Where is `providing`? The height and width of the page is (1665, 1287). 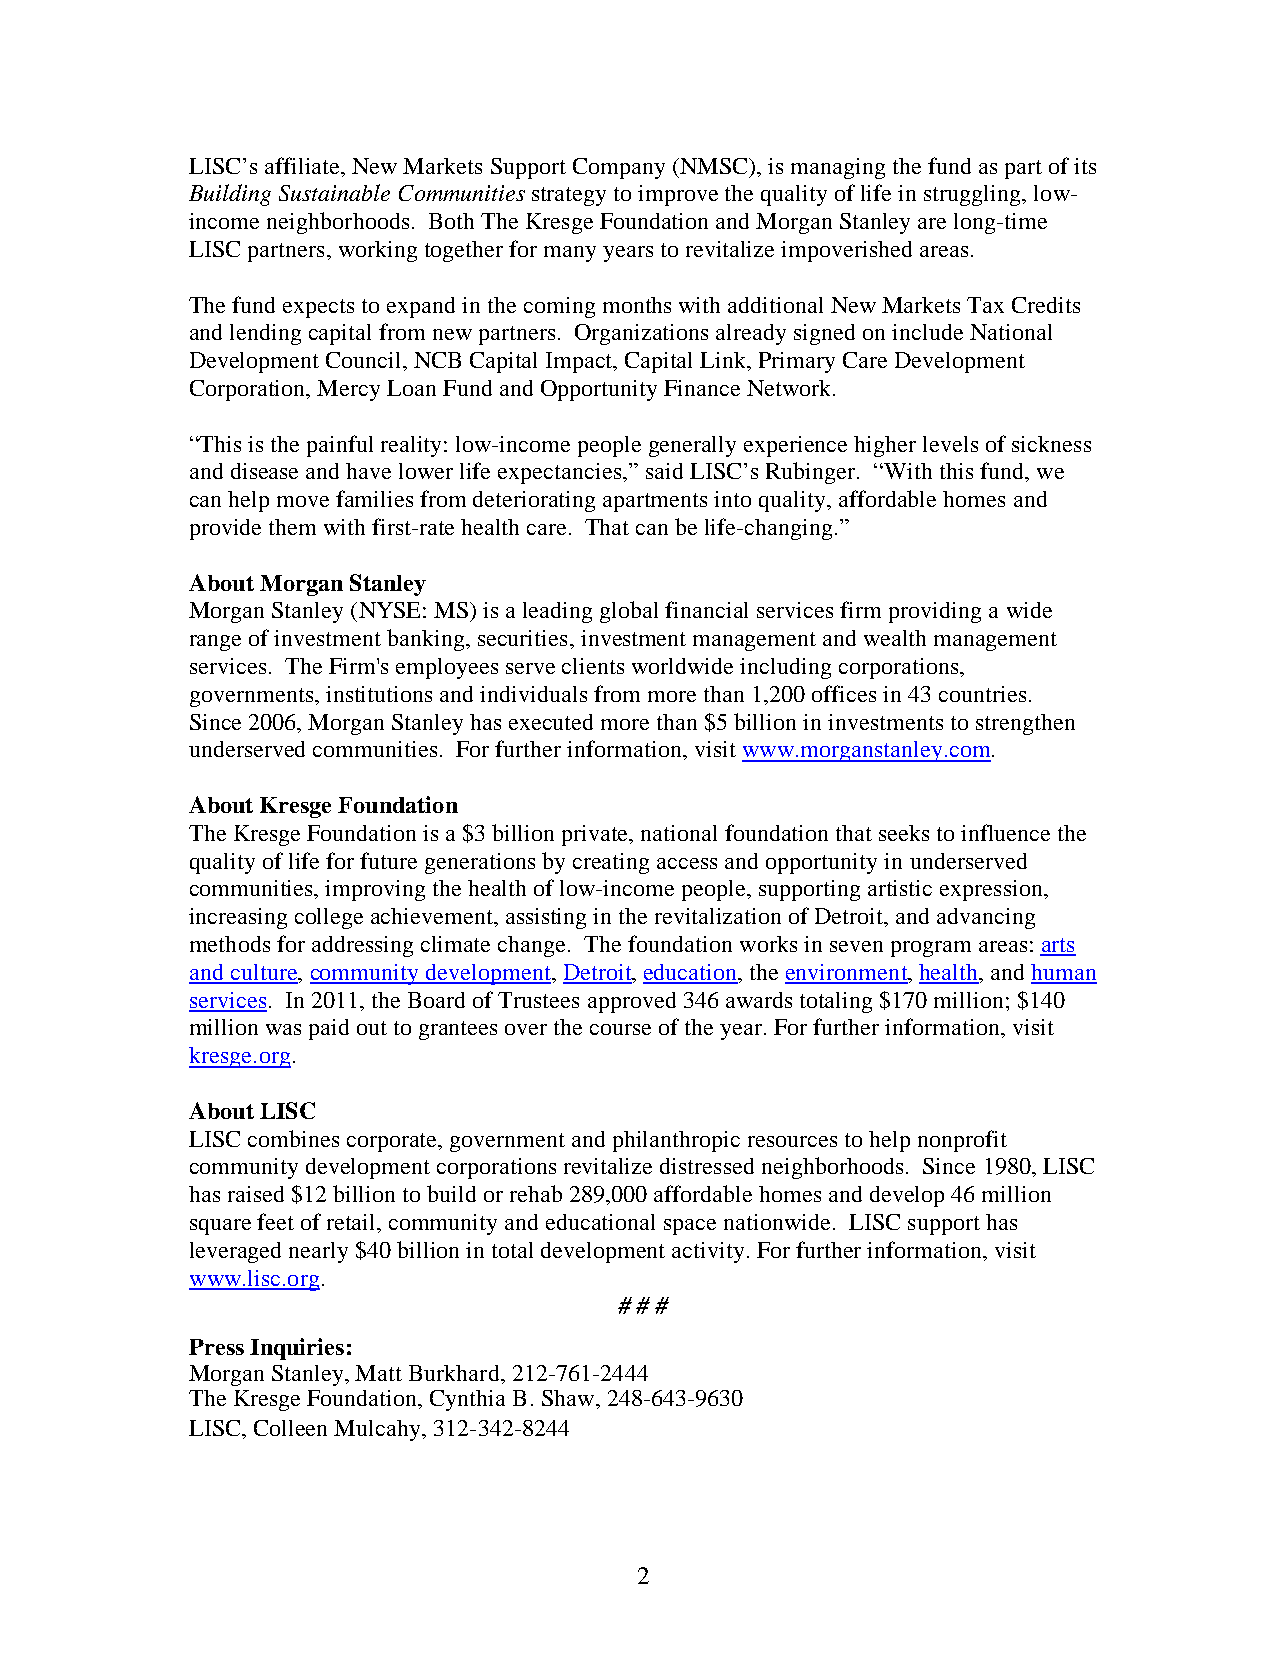 providing is located at coordinates (935, 612).
